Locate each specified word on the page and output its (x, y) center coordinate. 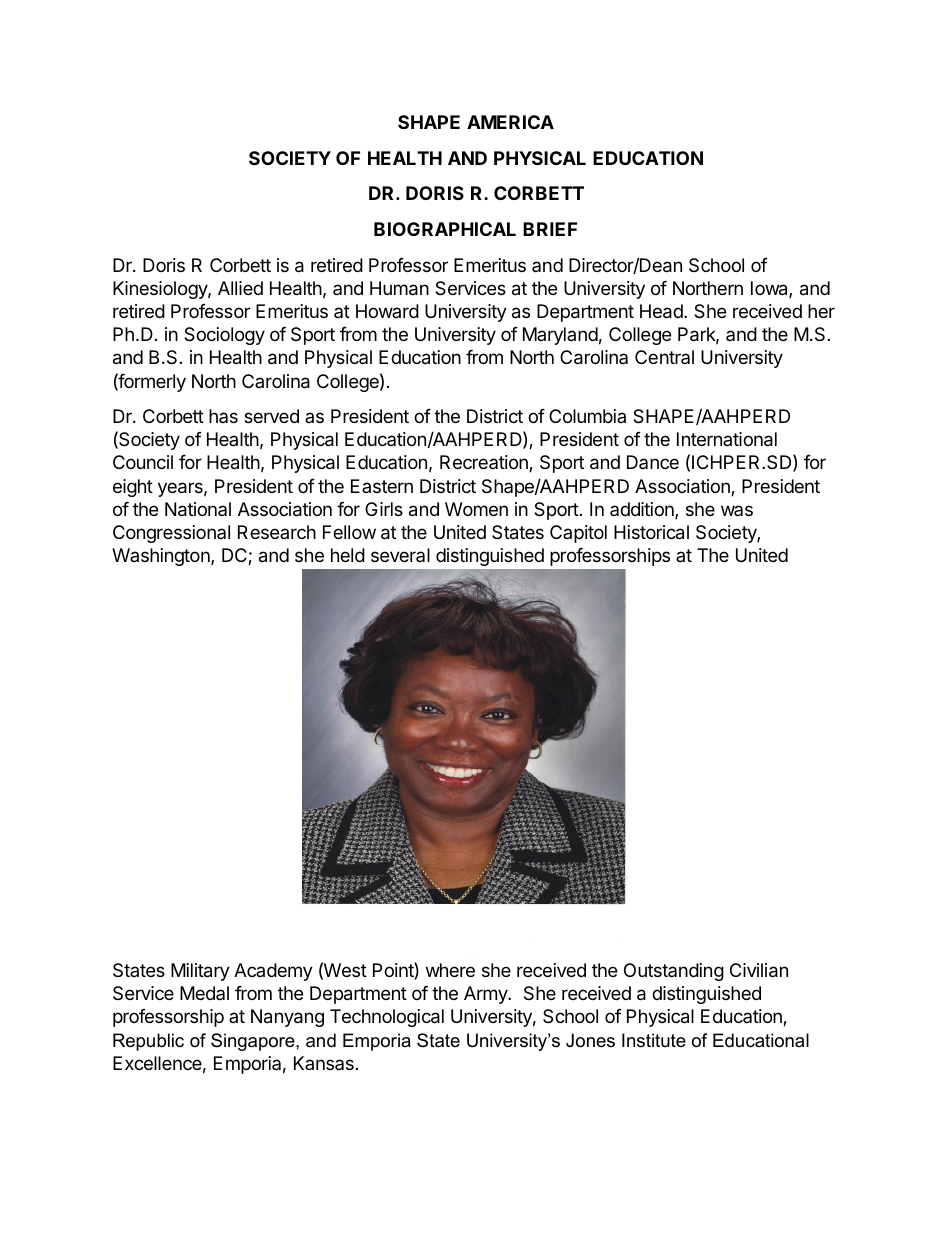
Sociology (224, 336)
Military (200, 972)
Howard (387, 311)
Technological (387, 1018)
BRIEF (550, 229)
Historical (651, 532)
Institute (654, 1040)
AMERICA (510, 122)
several (400, 555)
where (450, 970)
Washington (162, 557)
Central (664, 357)
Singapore (254, 1042)
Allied (240, 288)
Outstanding (674, 972)
